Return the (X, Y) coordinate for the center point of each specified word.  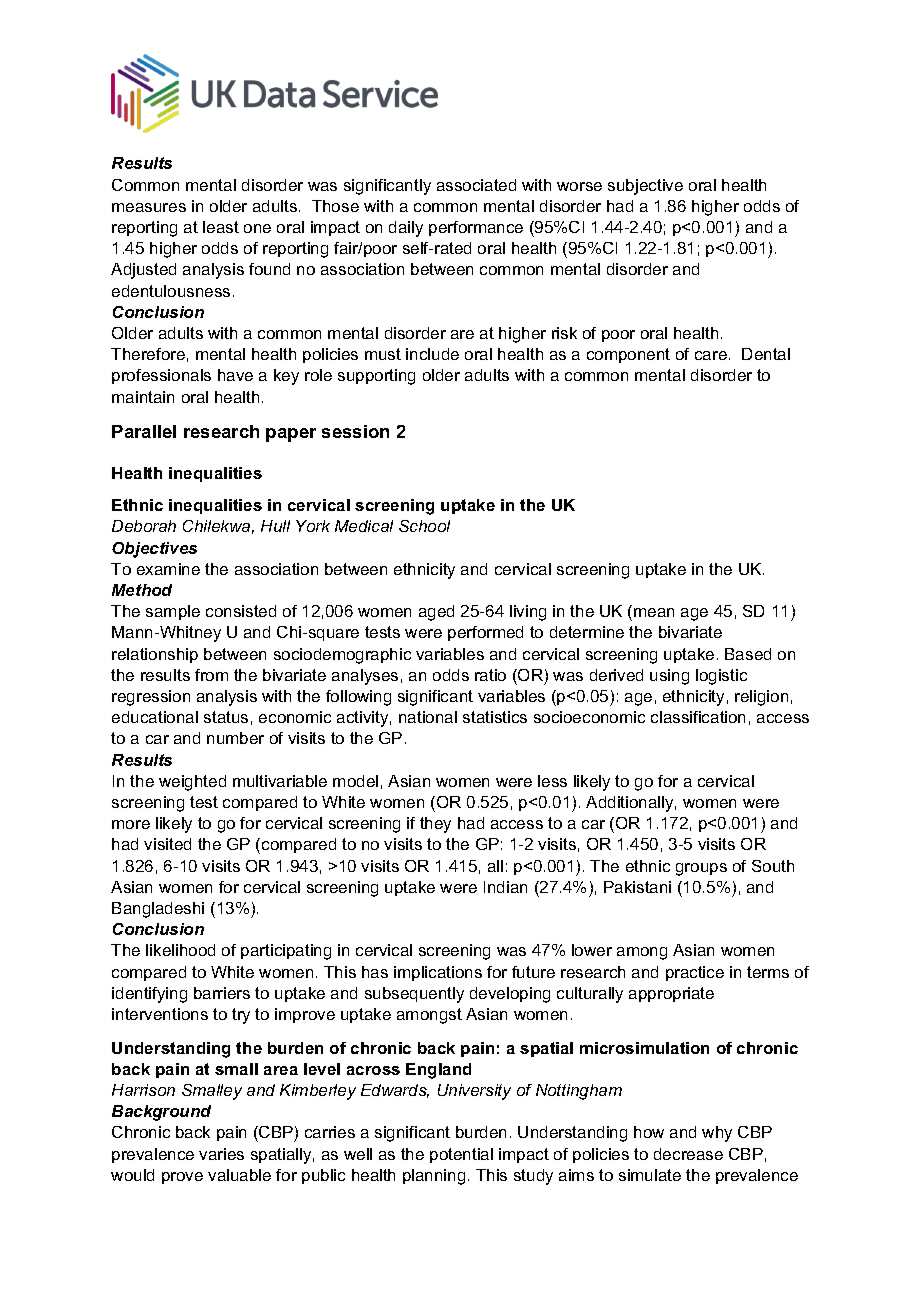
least (221, 227)
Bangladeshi (158, 910)
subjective (645, 187)
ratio (490, 675)
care (711, 355)
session (355, 431)
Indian (505, 887)
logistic (721, 677)
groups (701, 869)
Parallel (144, 431)
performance (476, 228)
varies (221, 1154)
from (211, 675)
